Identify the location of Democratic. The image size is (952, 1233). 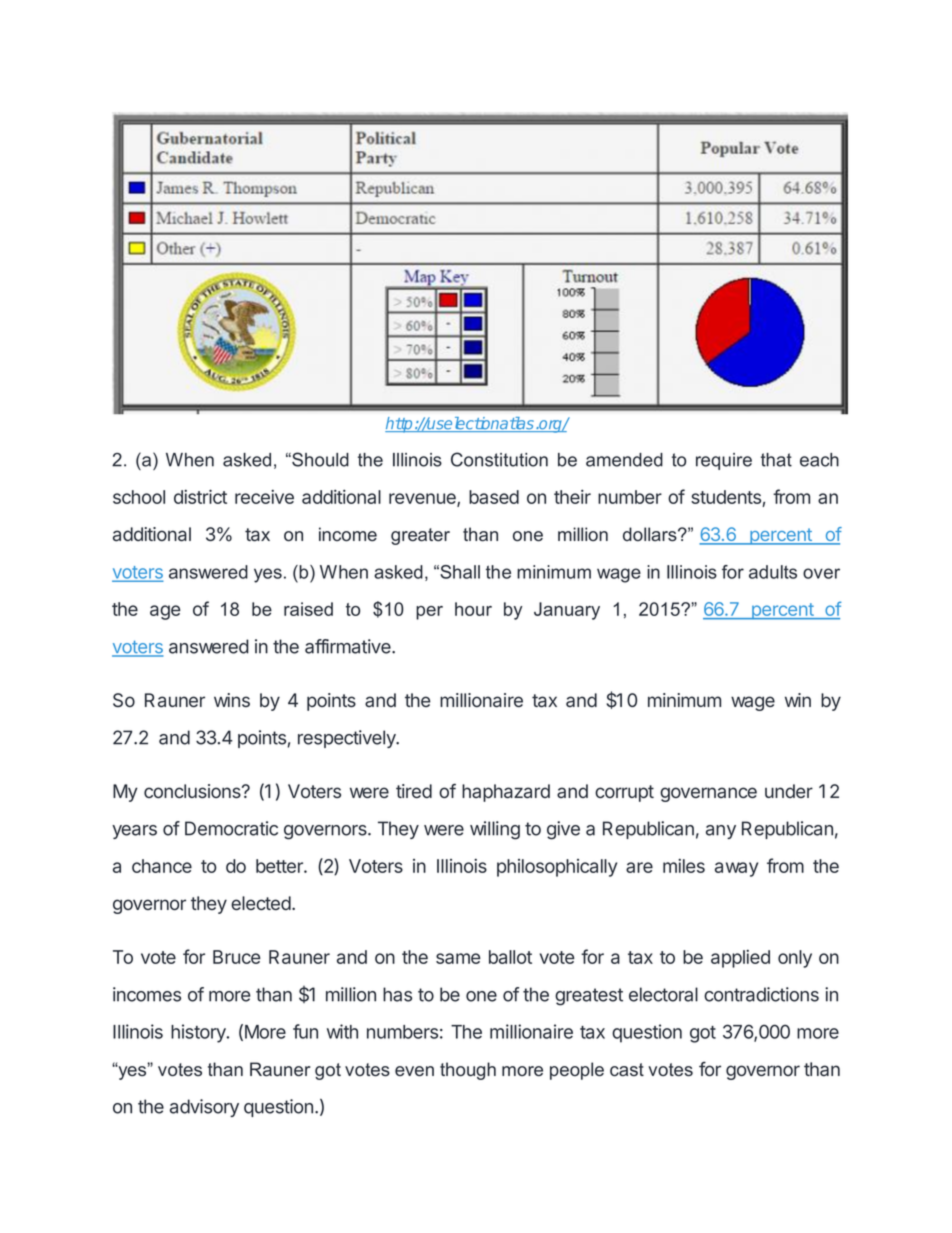
(231, 828).
